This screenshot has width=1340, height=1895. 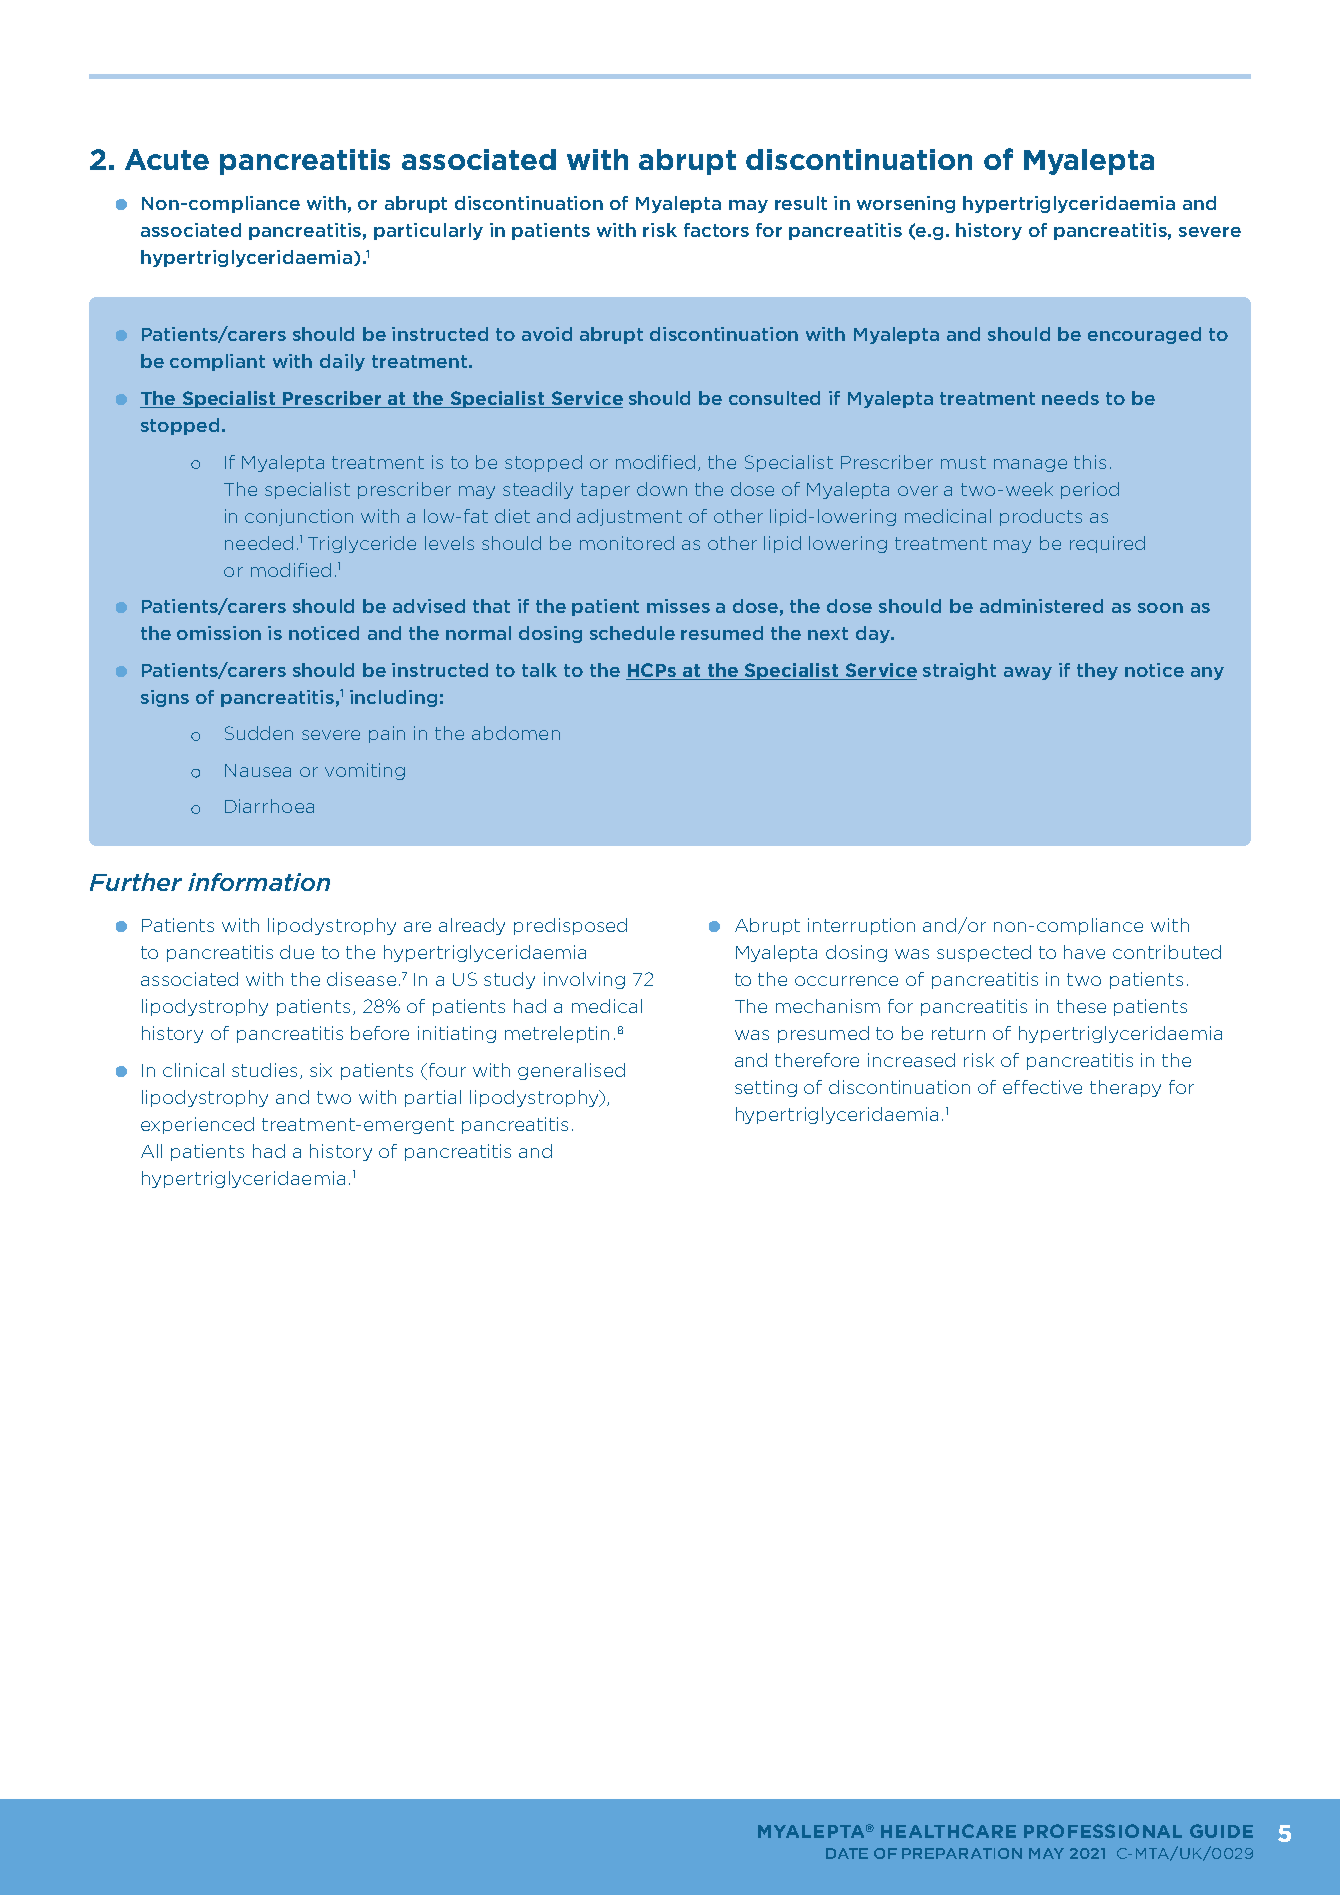 I want to click on these, so click(x=1081, y=1006).
